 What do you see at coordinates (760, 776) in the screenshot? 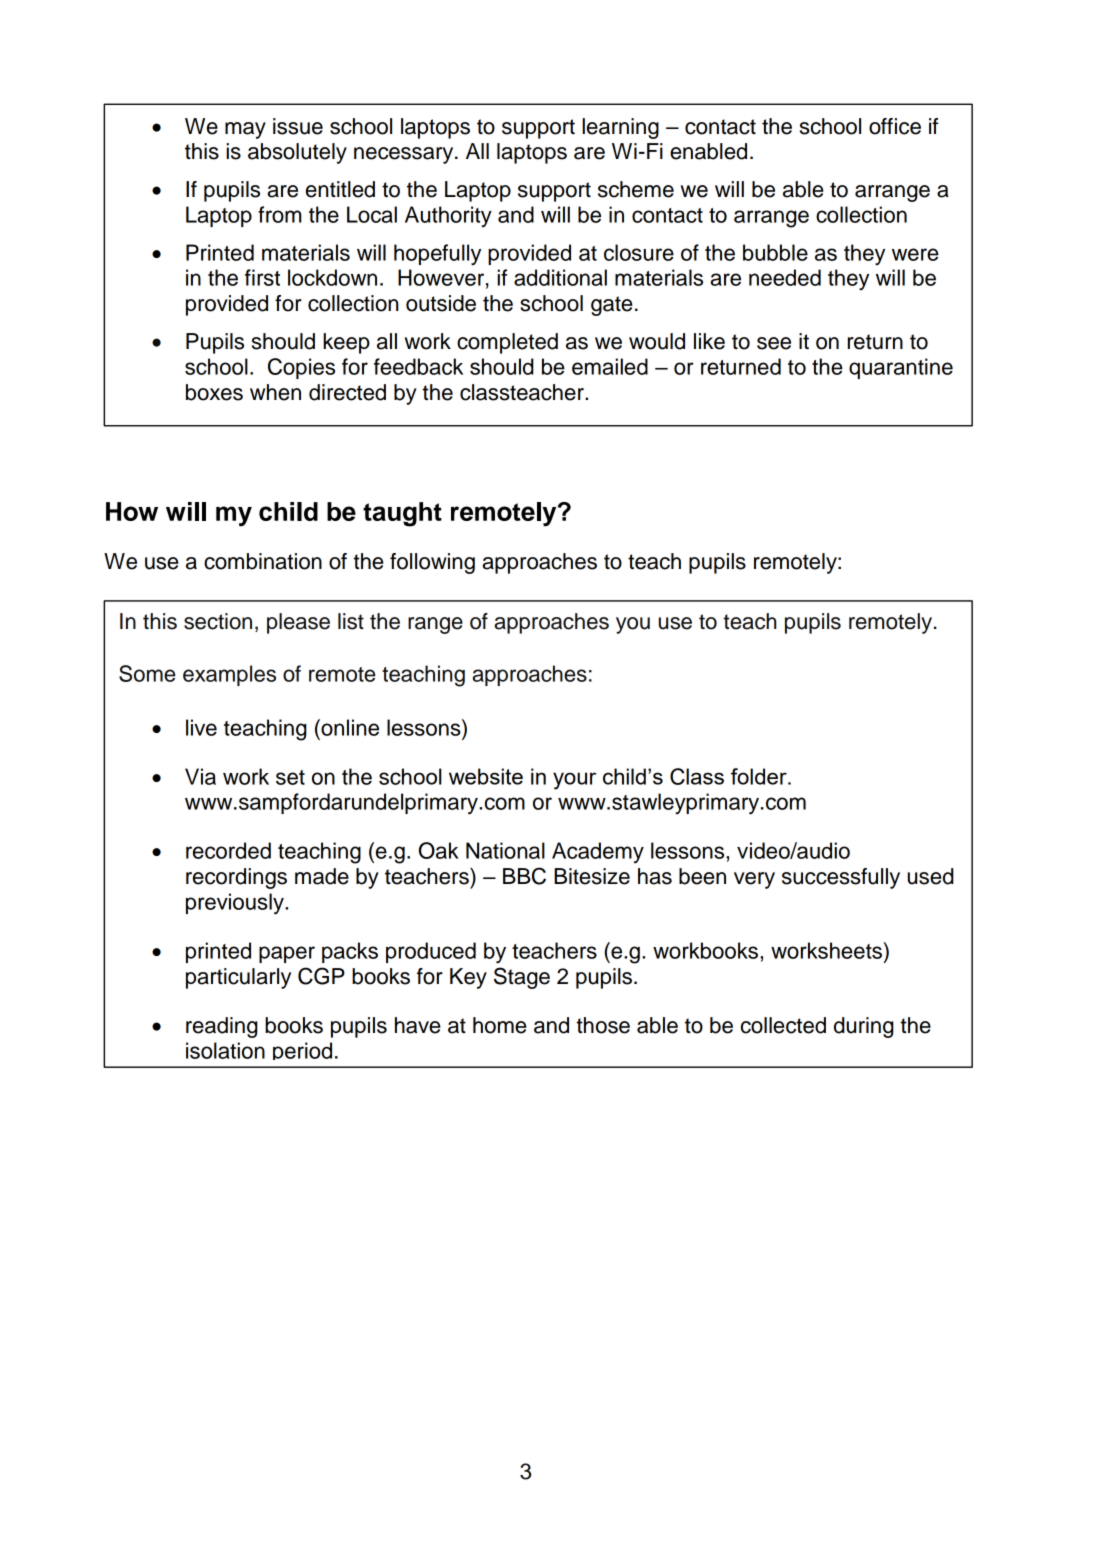
I see `folder` at bounding box center [760, 776].
